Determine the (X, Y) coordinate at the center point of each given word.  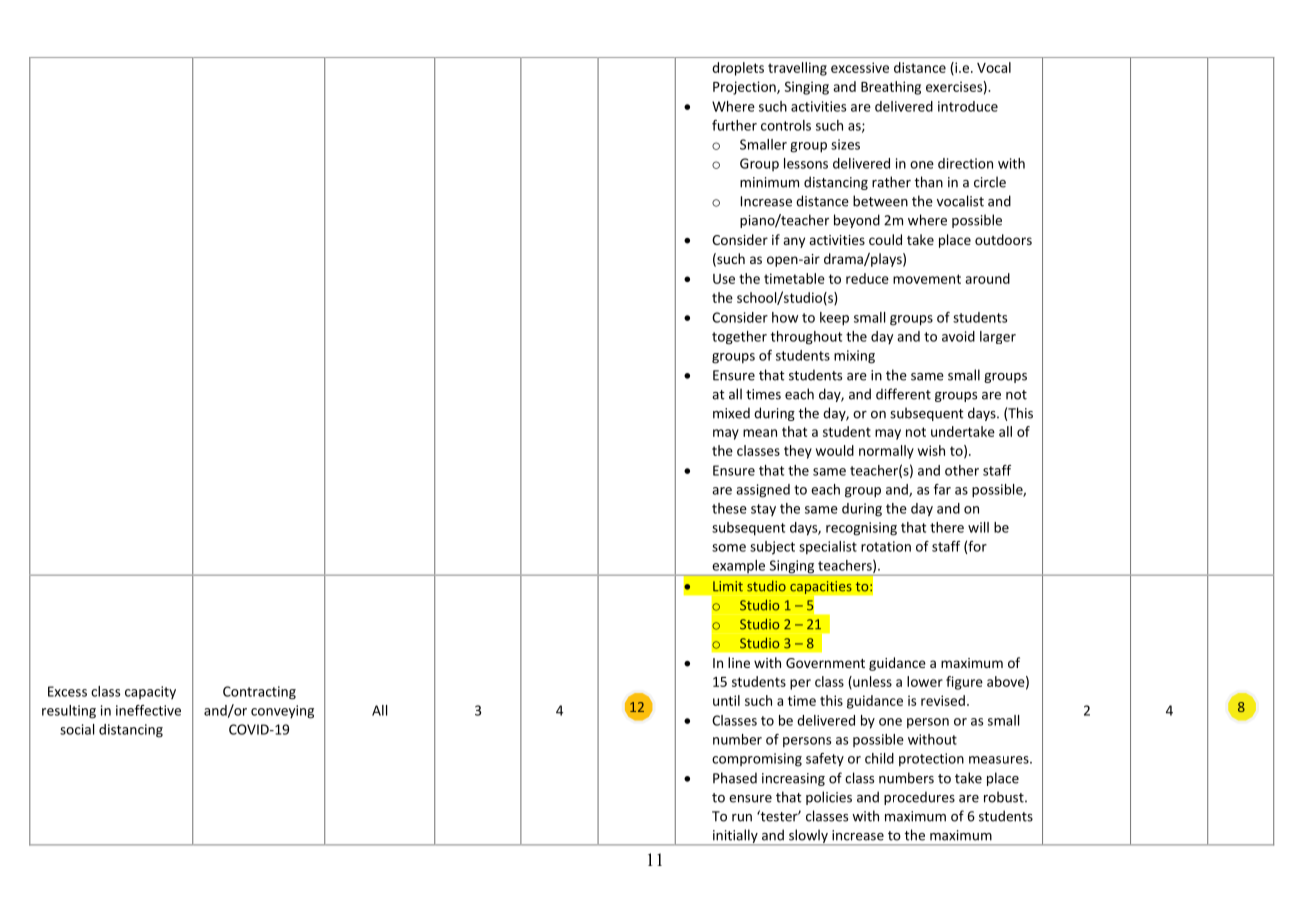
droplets (738, 69)
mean (760, 433)
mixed (731, 413)
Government (825, 663)
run (742, 818)
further (734, 125)
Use (724, 279)
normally (886, 452)
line (739, 662)
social (77, 729)
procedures (919, 798)
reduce (867, 278)
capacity (150, 692)
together (739, 338)
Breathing (891, 88)
